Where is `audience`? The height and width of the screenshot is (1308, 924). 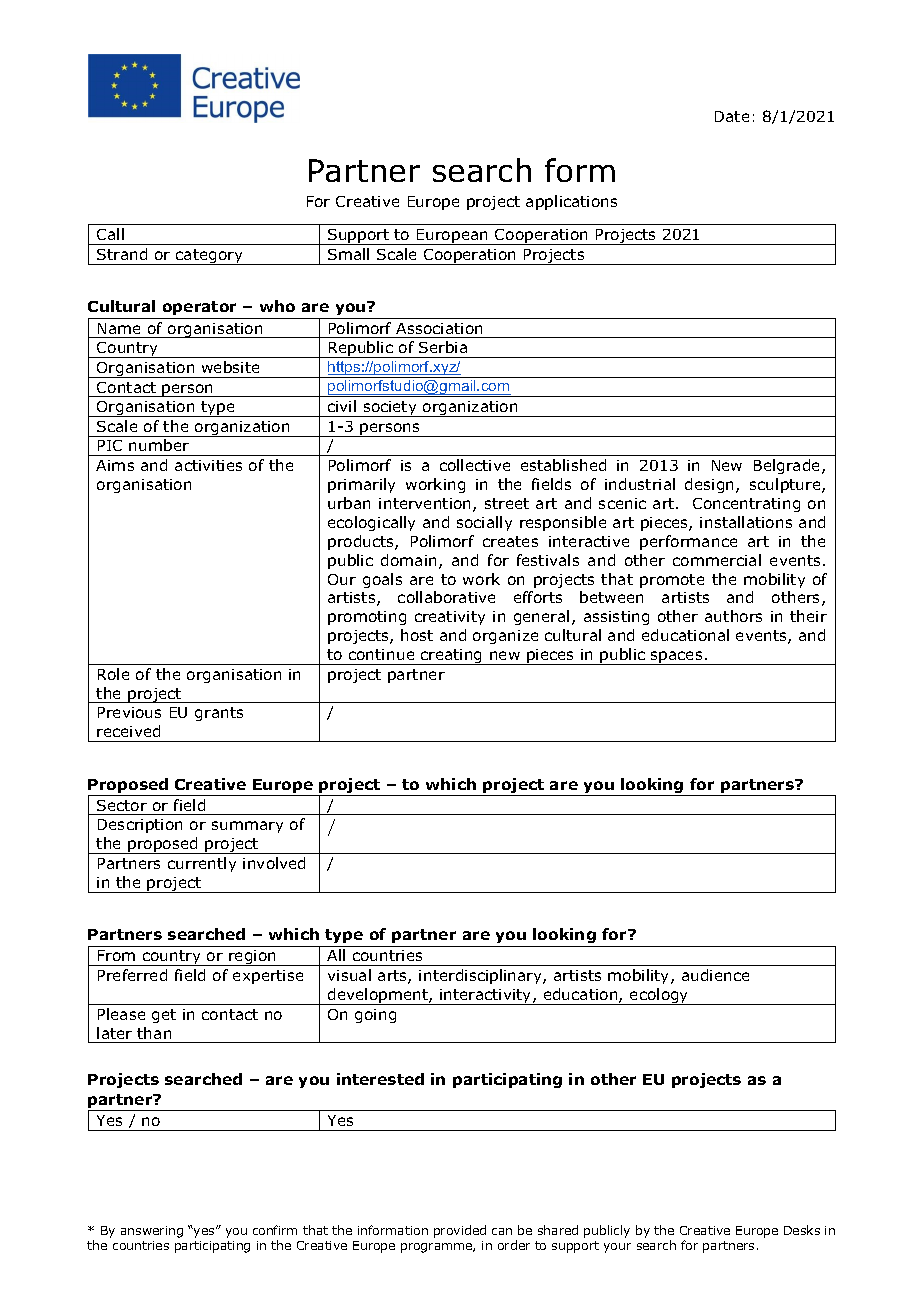
audience is located at coordinates (715, 975).
